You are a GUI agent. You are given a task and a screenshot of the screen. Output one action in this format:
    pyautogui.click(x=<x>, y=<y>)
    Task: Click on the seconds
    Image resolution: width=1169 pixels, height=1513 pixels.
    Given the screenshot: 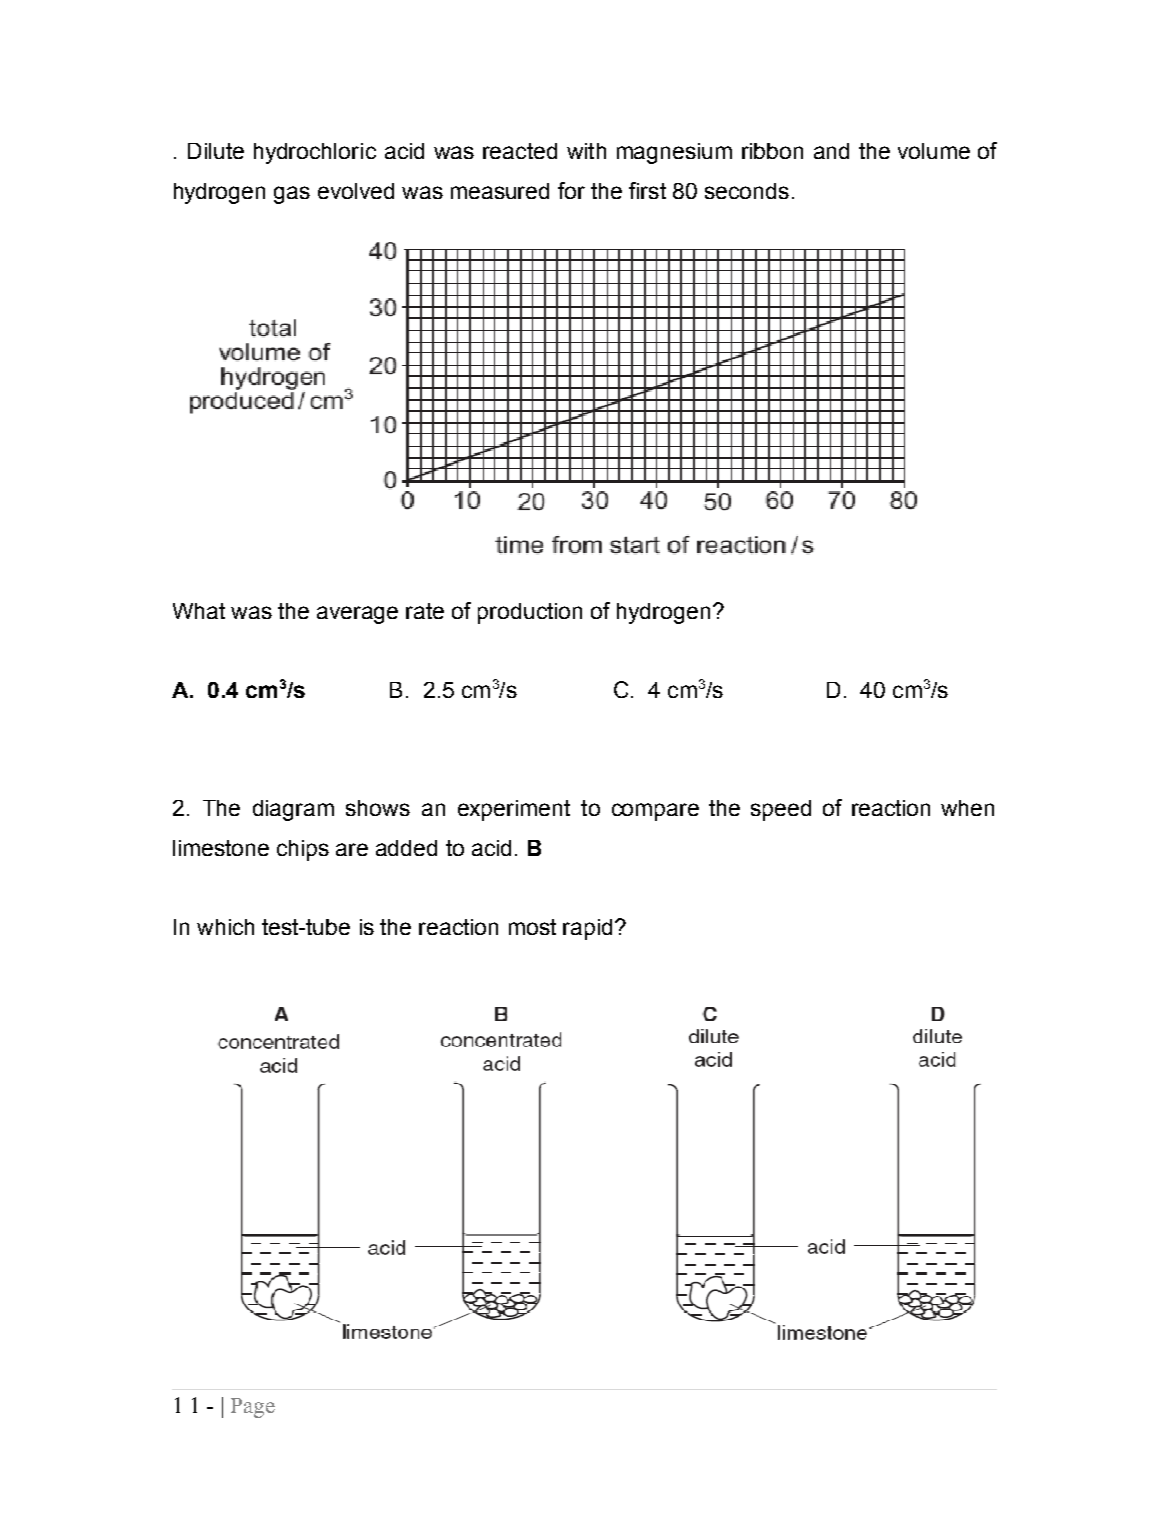 What is the action you would take?
    pyautogui.click(x=747, y=191)
